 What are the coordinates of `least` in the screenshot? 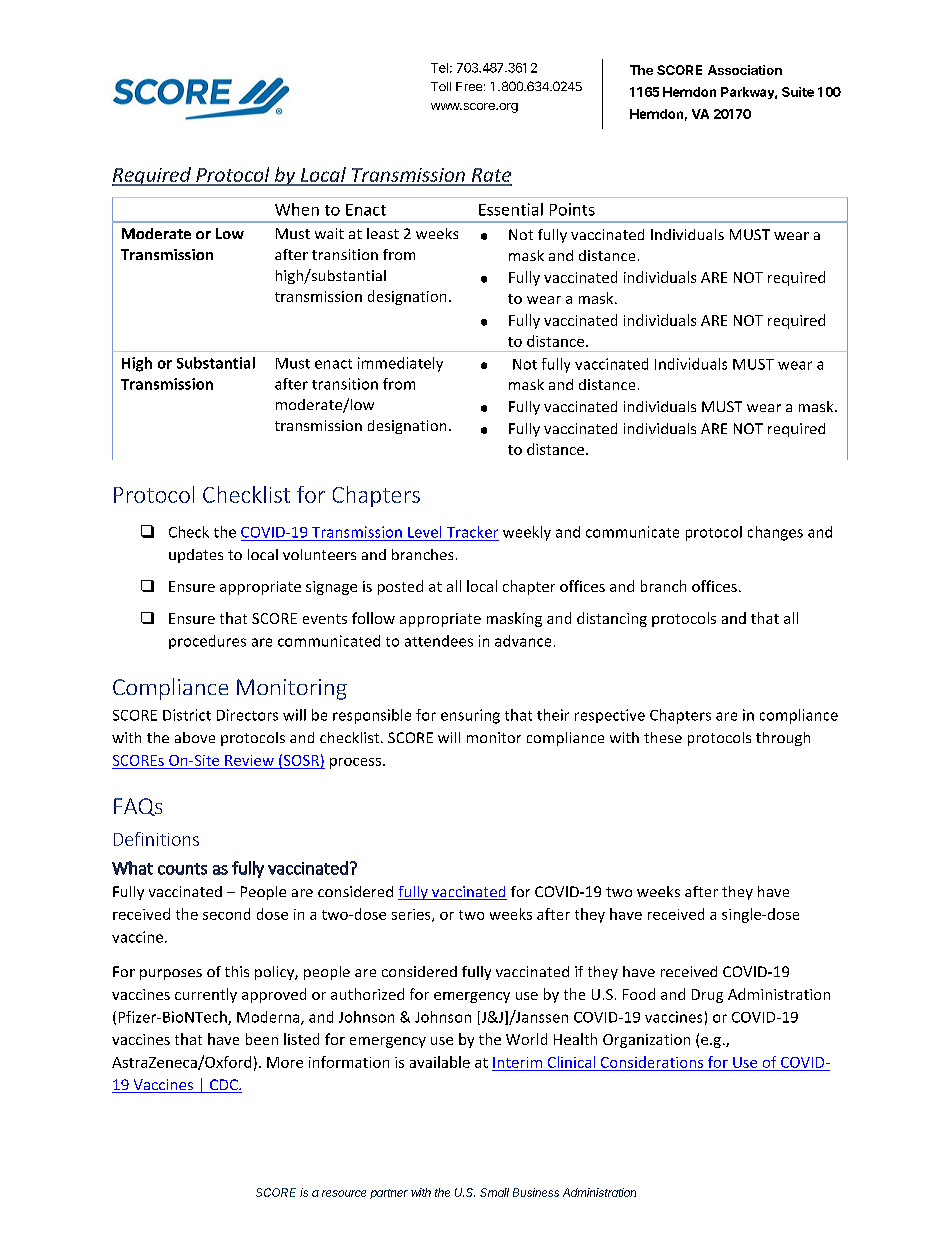 It's located at (383, 233).
